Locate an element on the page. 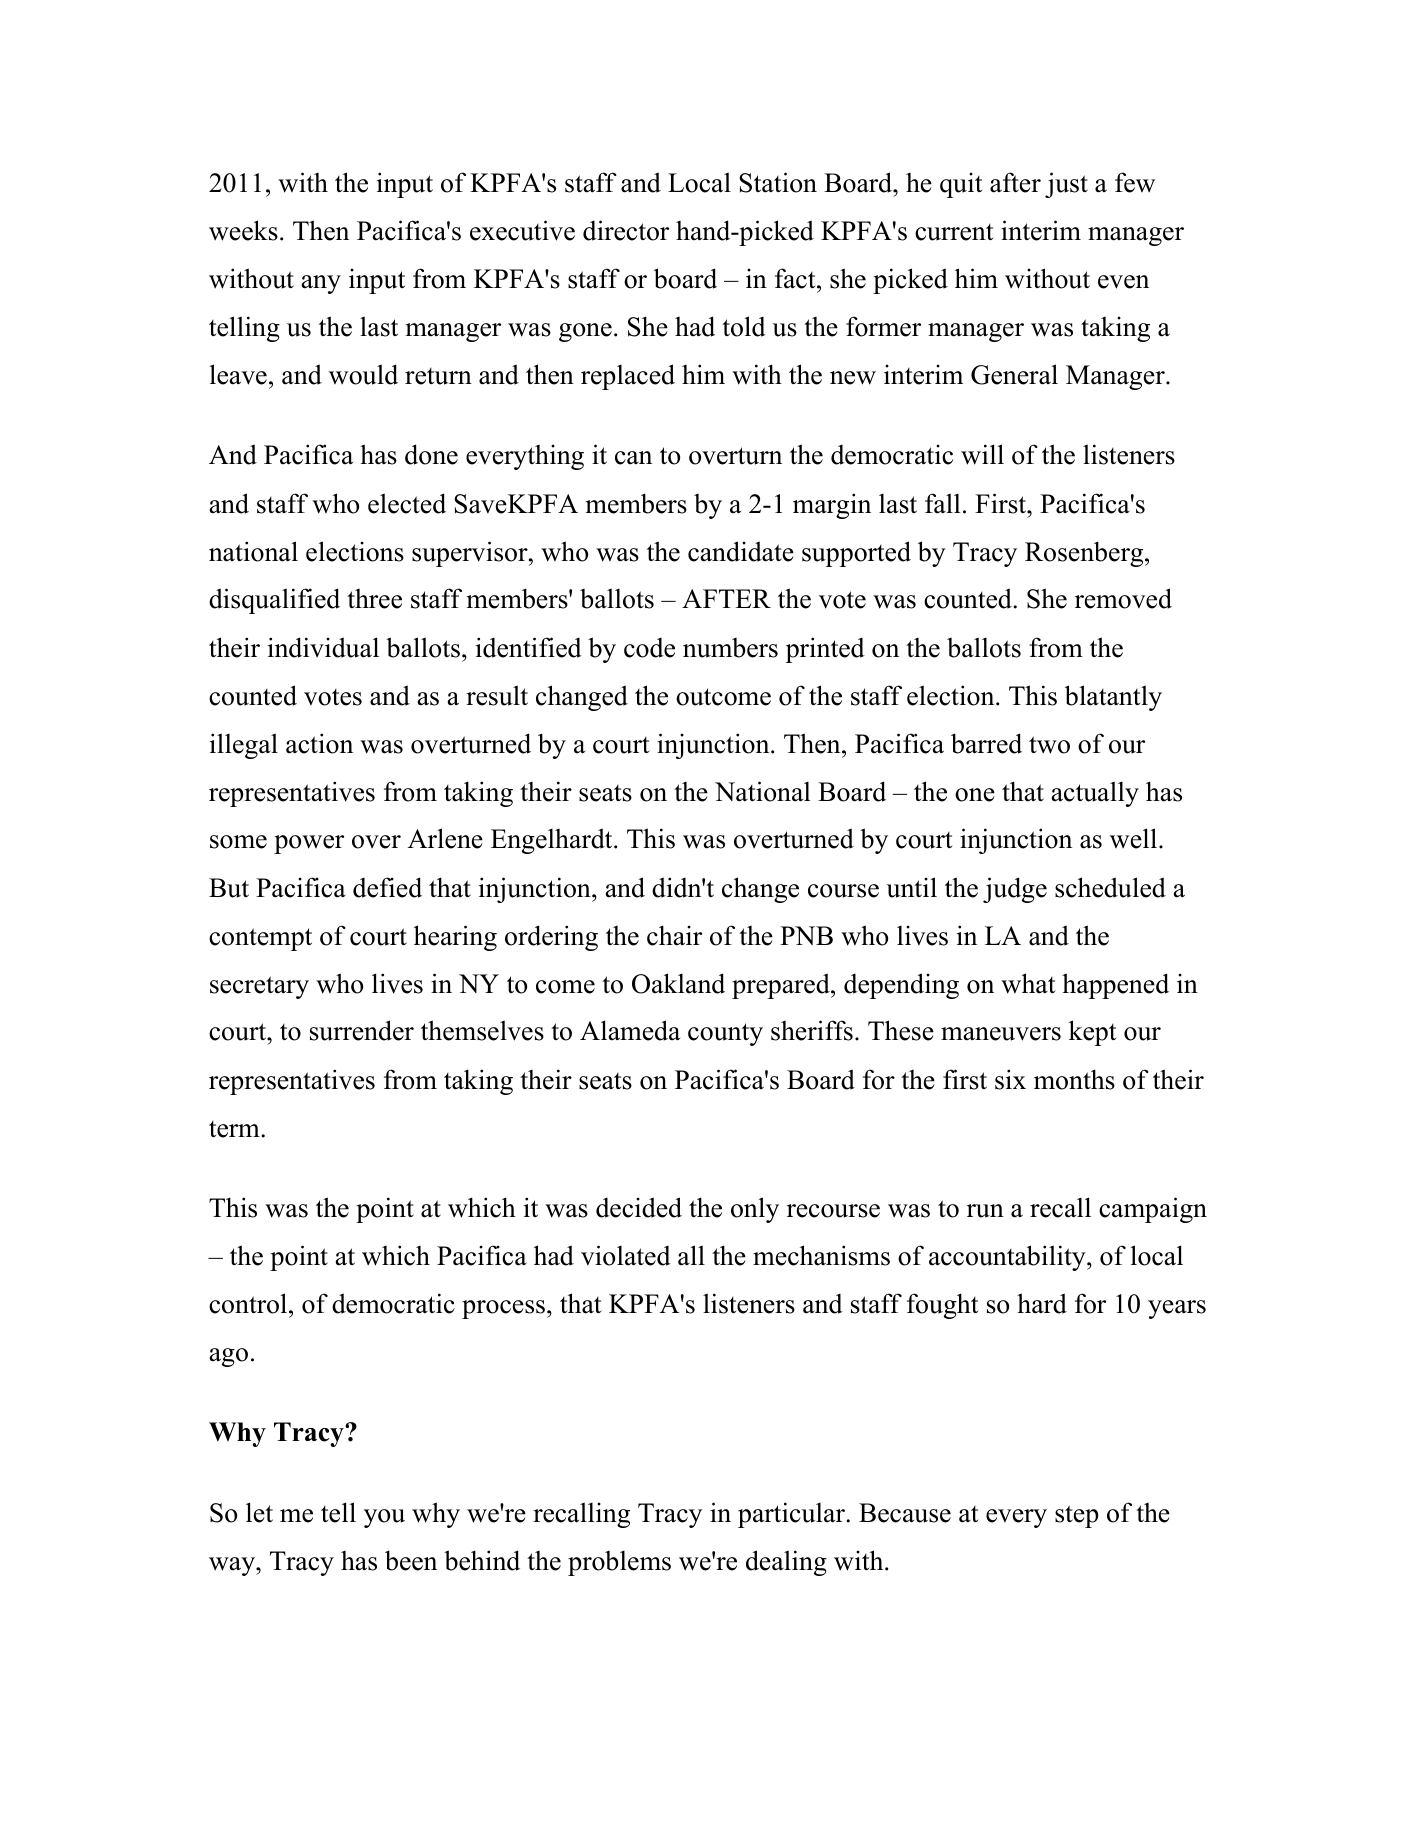 This image has width=1420, height=1837. months is located at coordinates (1074, 1079).
